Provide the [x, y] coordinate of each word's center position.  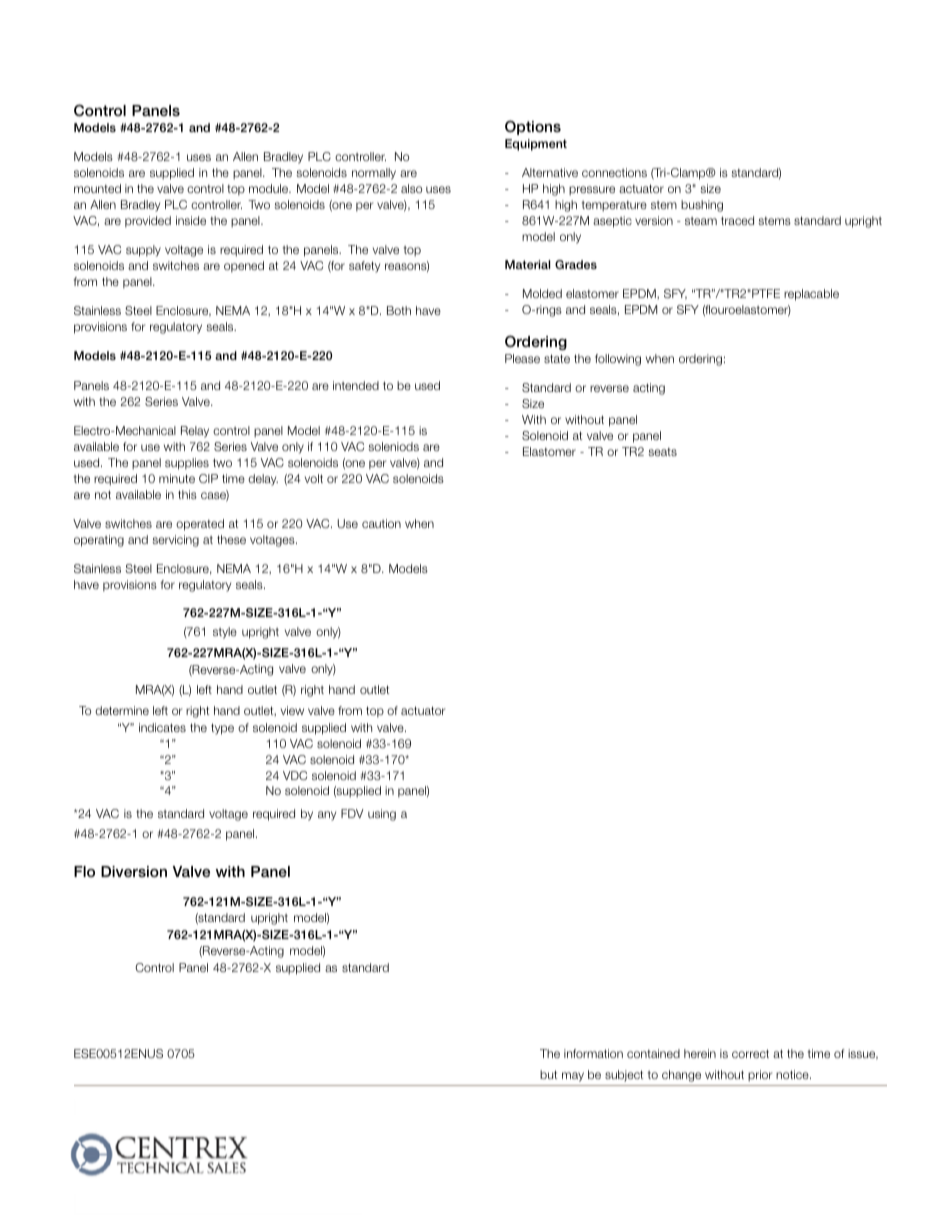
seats [662, 452]
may [573, 1077]
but [548, 1074]
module [270, 188]
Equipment [536, 145]
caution [381, 523]
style [225, 633]
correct [750, 1053]
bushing [702, 206]
